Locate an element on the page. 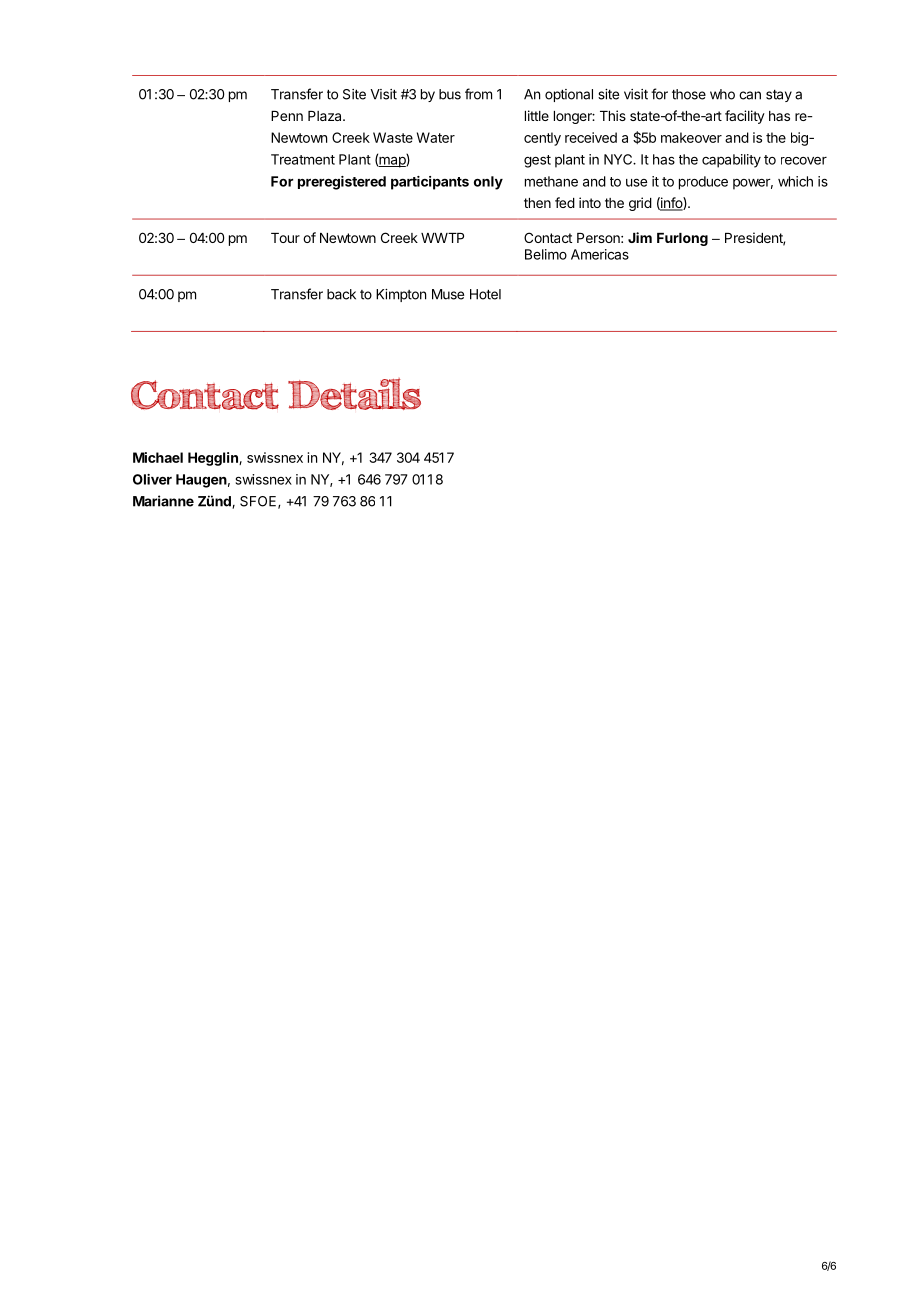  Furlong is located at coordinates (682, 239).
